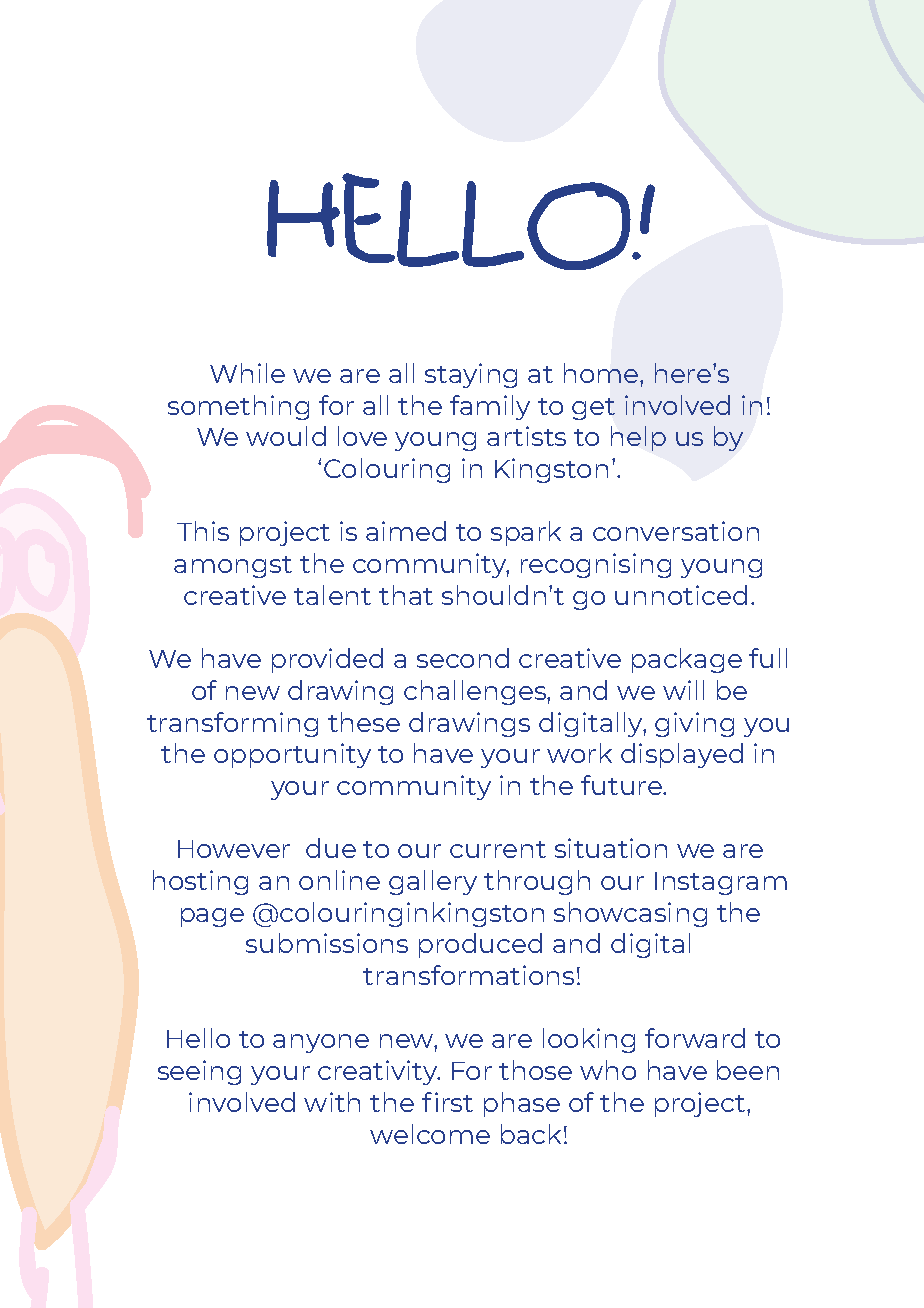 The height and width of the image is (1308, 924). I want to click on work, so click(579, 753).
